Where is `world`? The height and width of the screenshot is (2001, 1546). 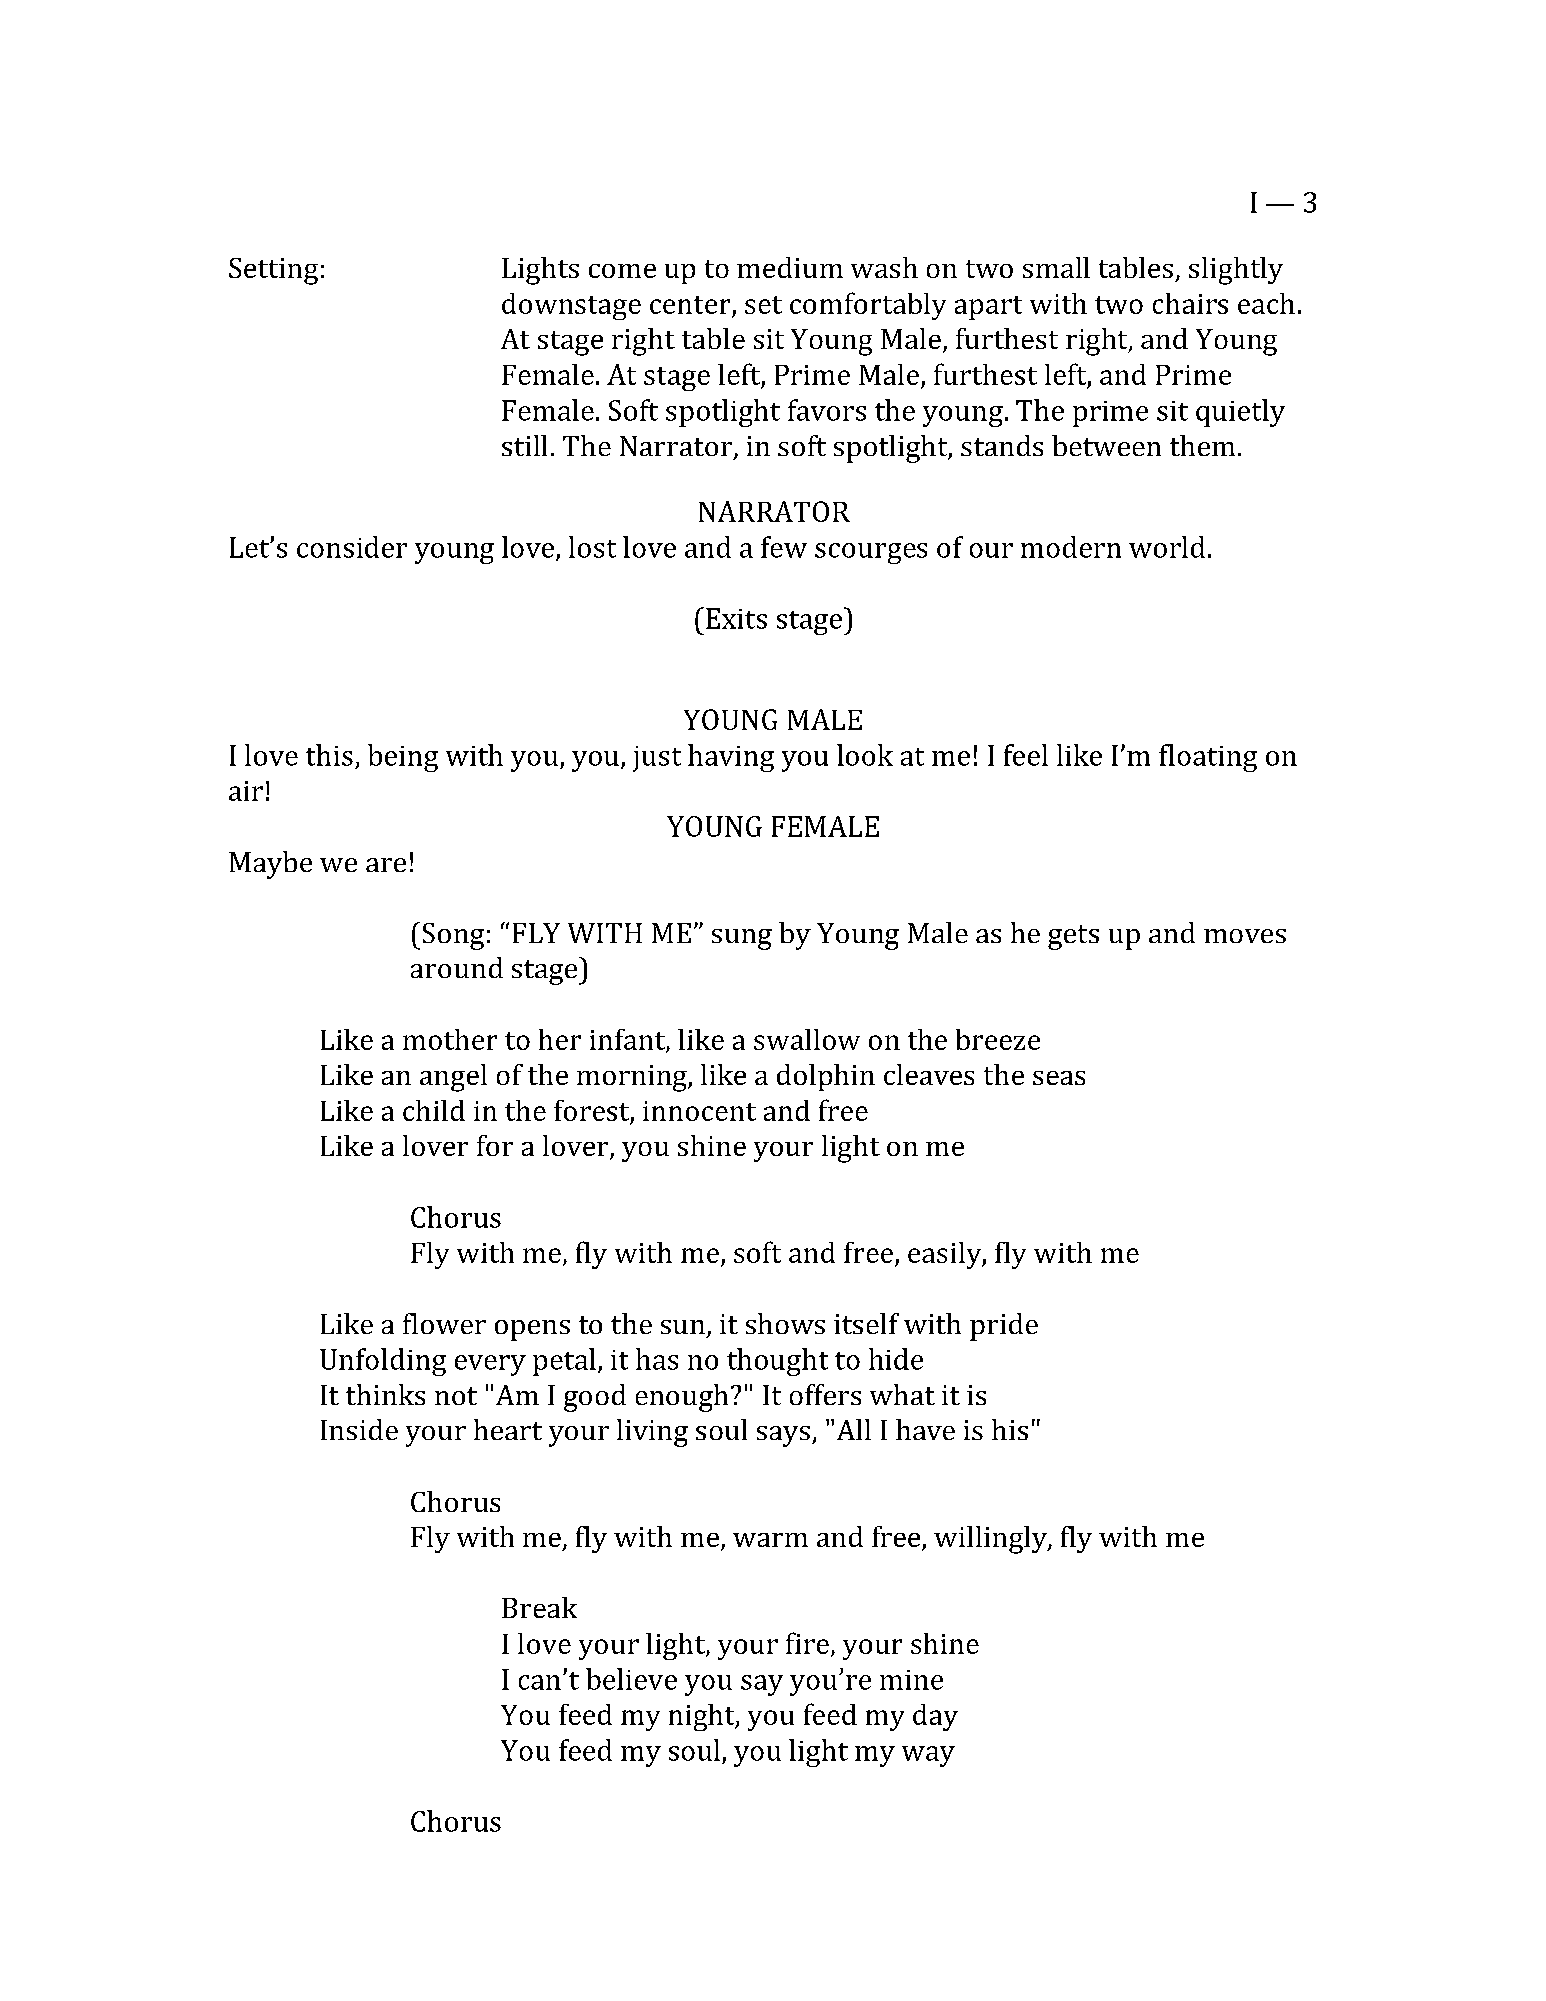
world is located at coordinates (1167, 547).
